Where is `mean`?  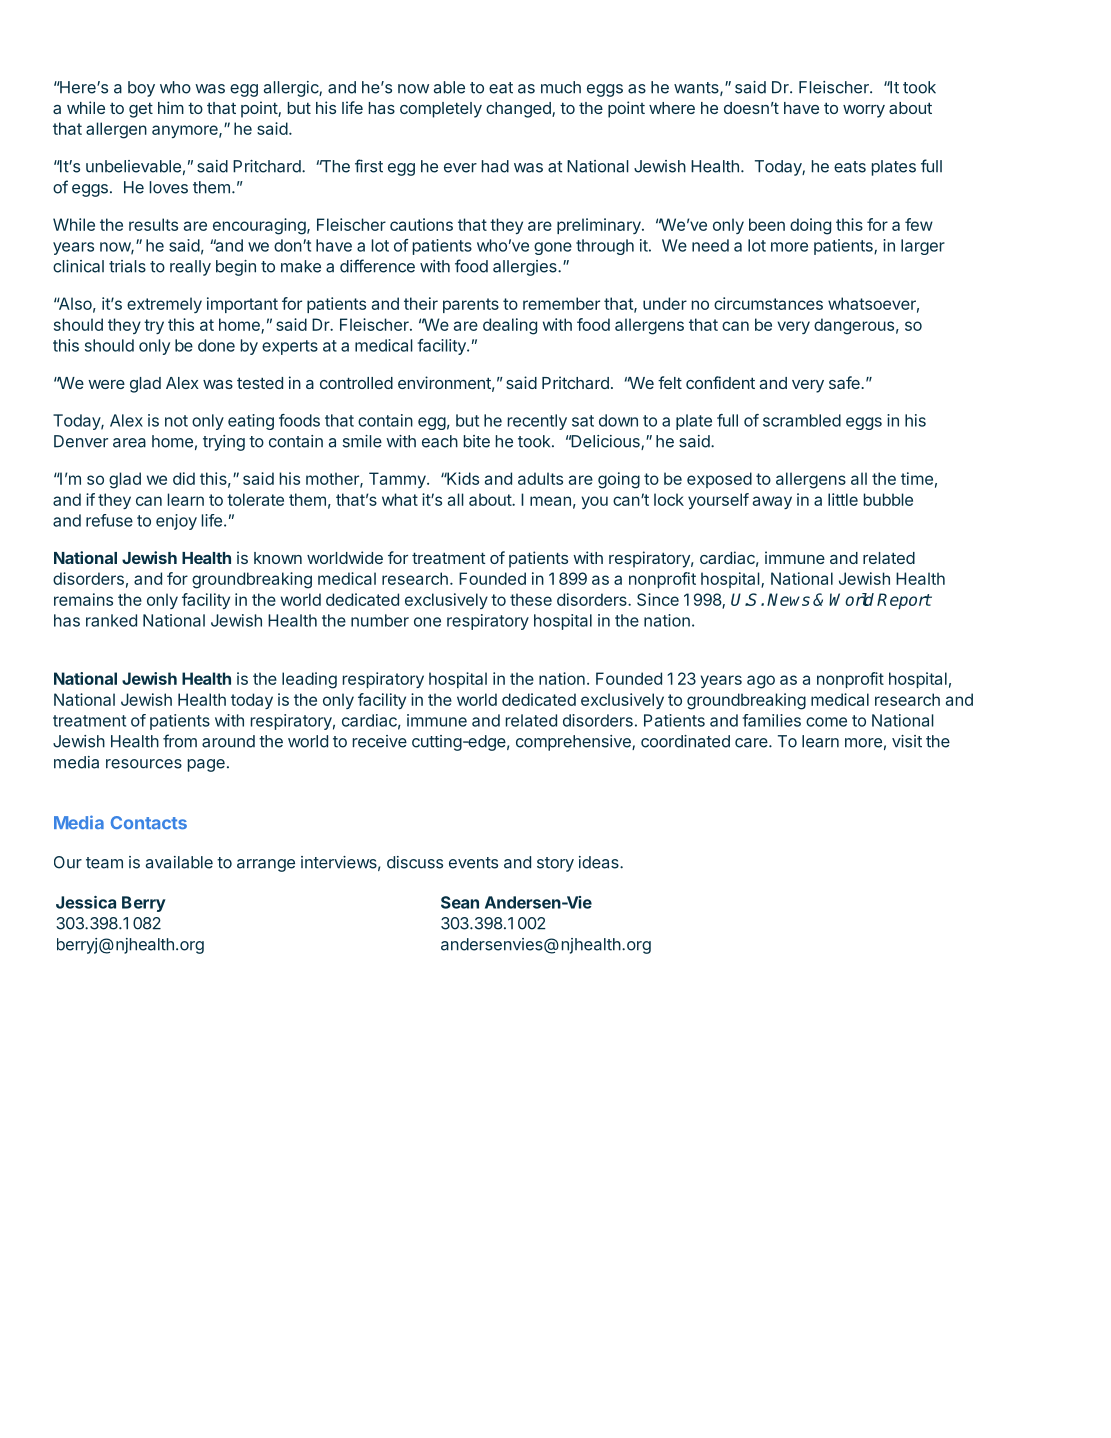
mean is located at coordinates (550, 501).
